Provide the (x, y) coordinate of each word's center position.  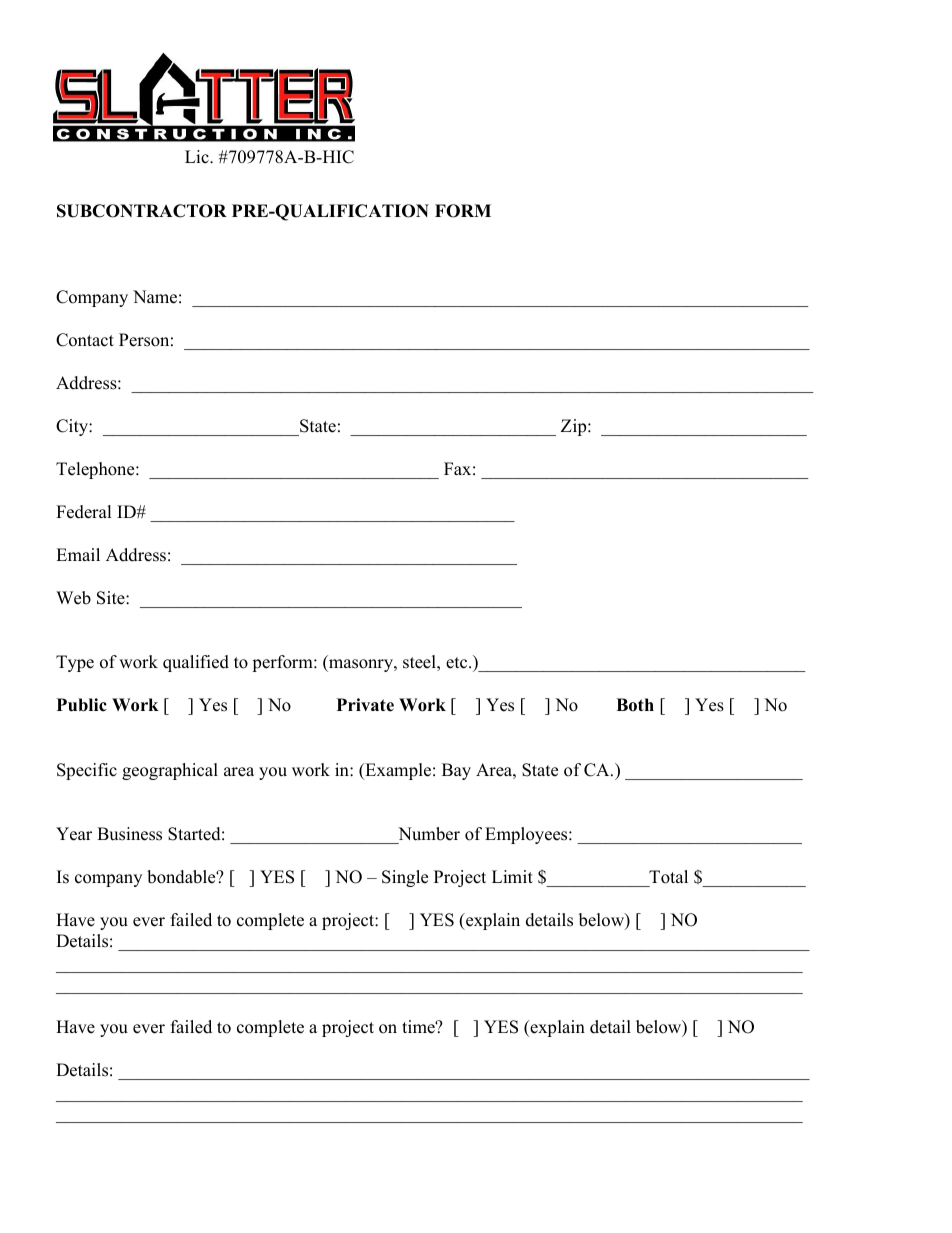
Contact (85, 340)
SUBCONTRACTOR (142, 211)
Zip (575, 427)
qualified (196, 663)
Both (635, 705)
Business (129, 834)
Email (78, 554)
